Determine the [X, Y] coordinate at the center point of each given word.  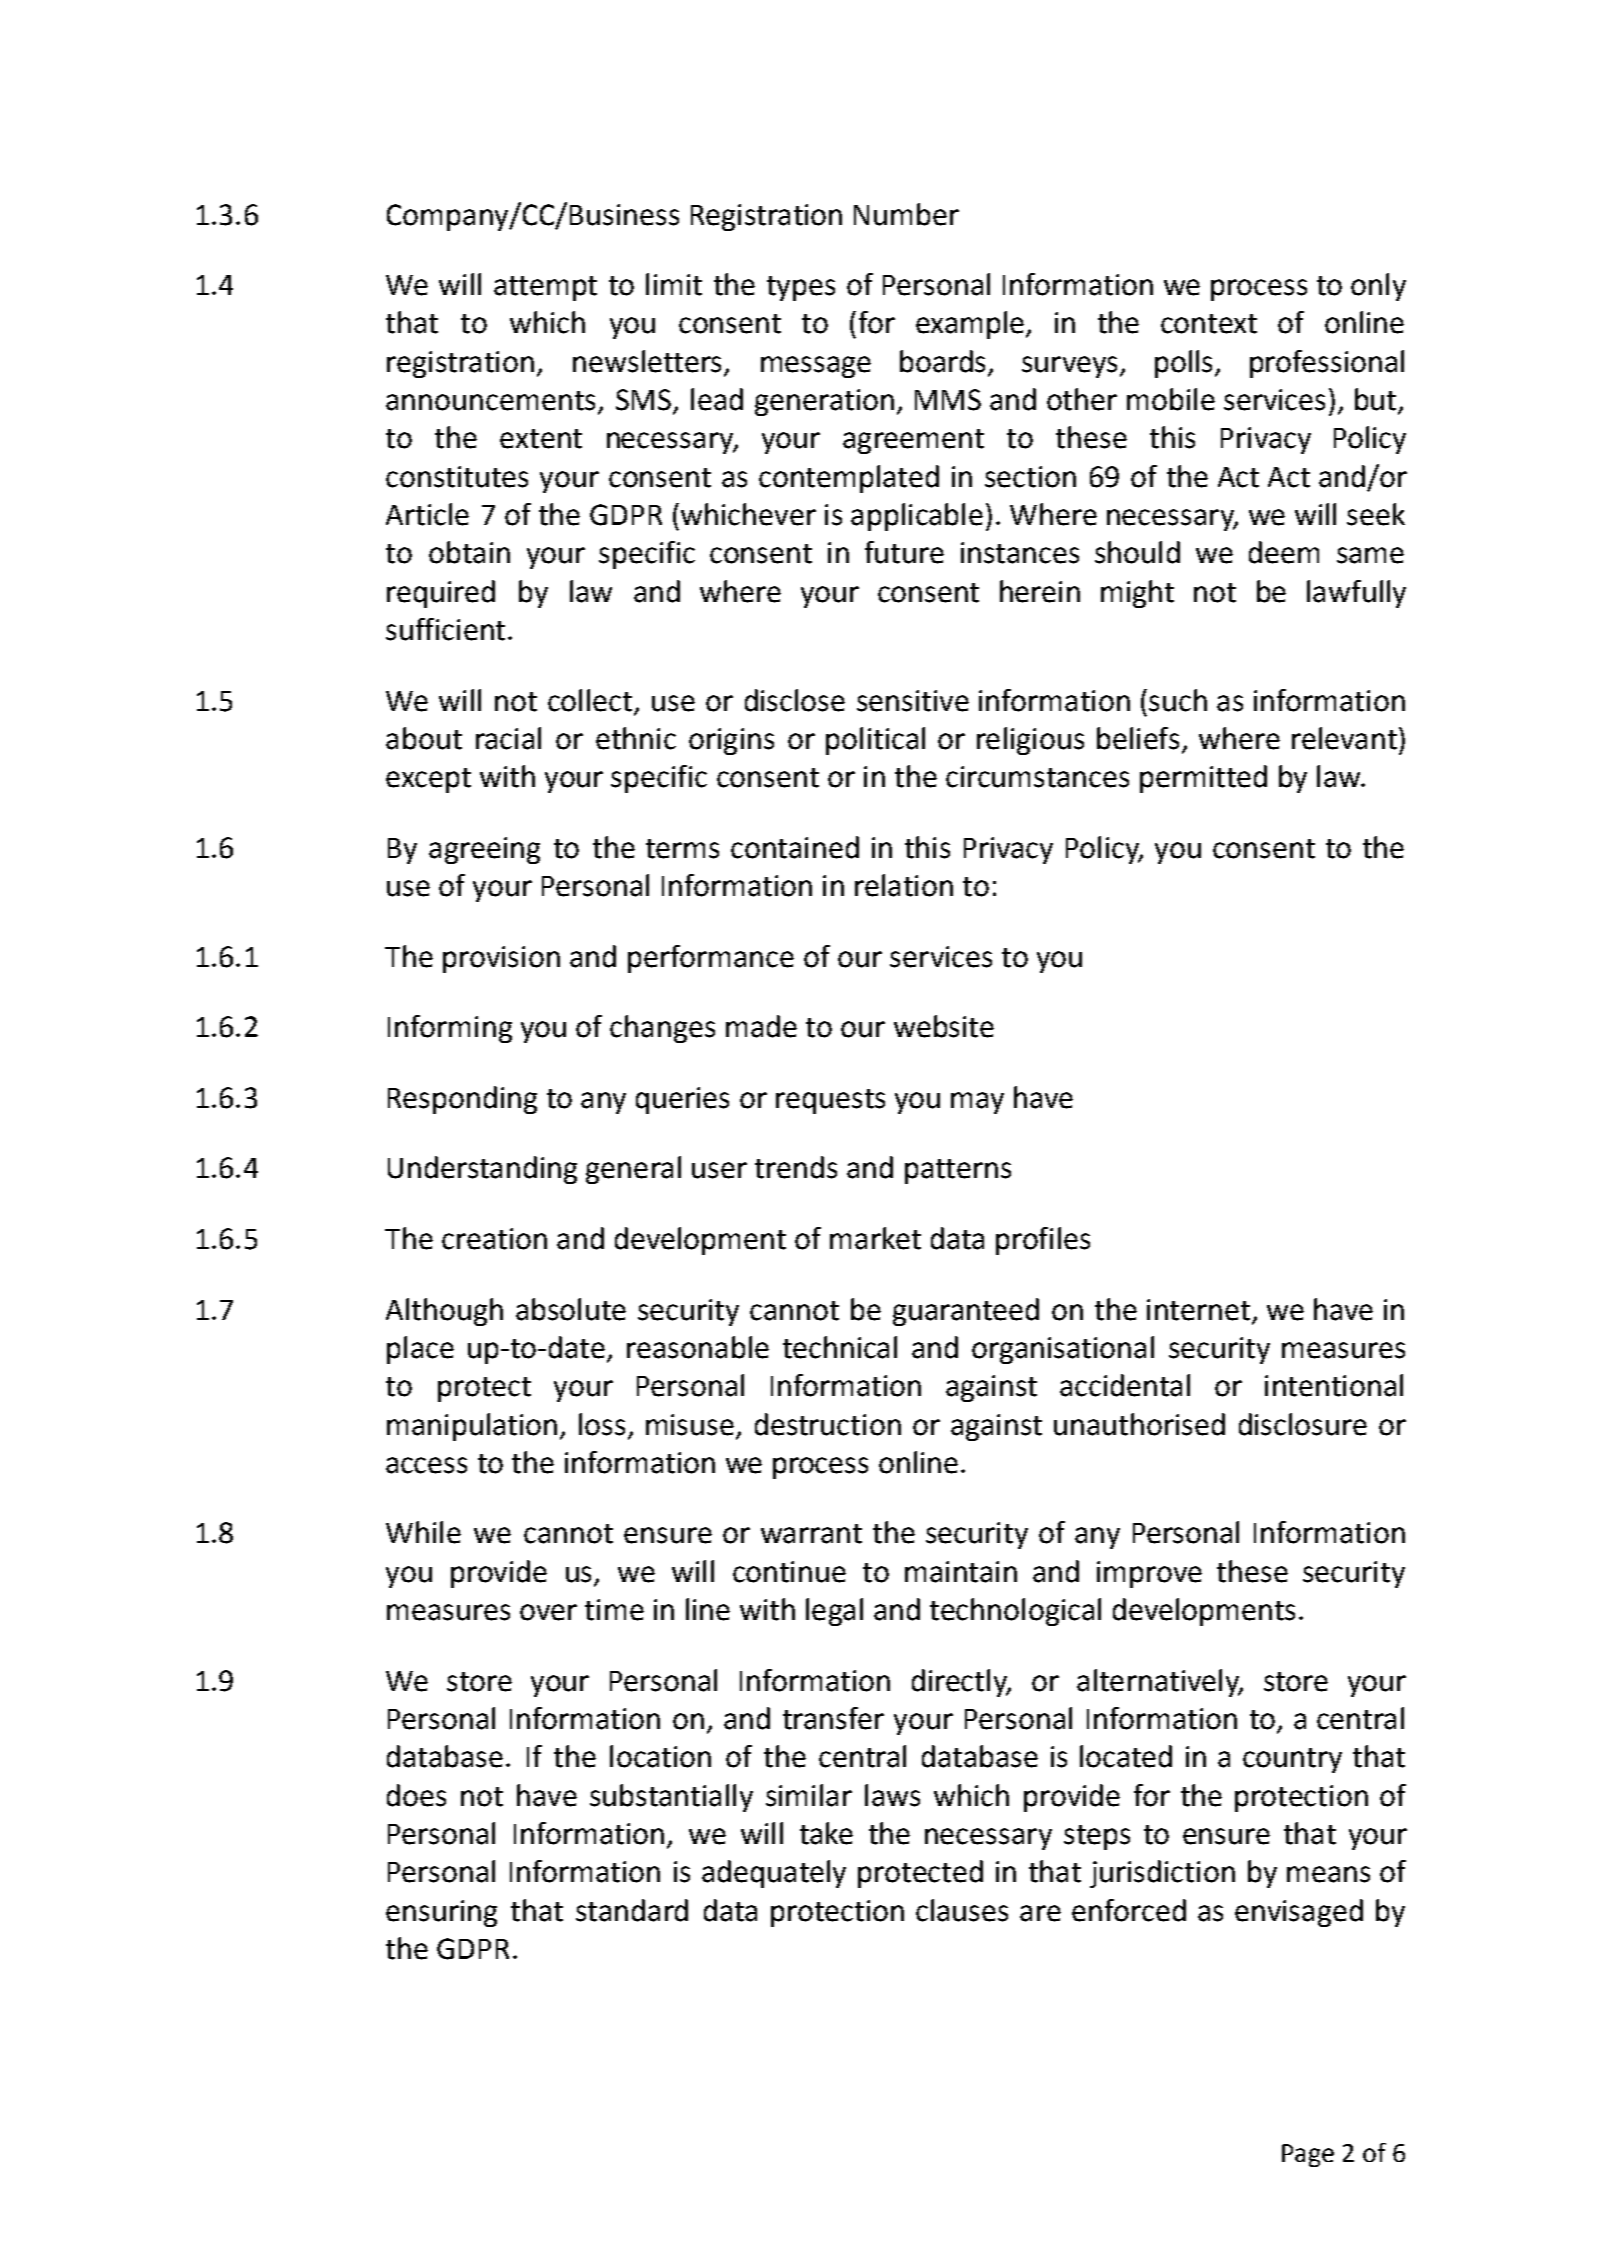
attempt [545, 288]
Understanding [482, 1170]
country [1292, 1760]
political [875, 741]
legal [834, 1612]
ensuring [441, 1913]
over [548, 1612]
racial [508, 738]
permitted [1203, 779]
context [1209, 324]
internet [1198, 1310]
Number [906, 214]
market [875, 1238]
